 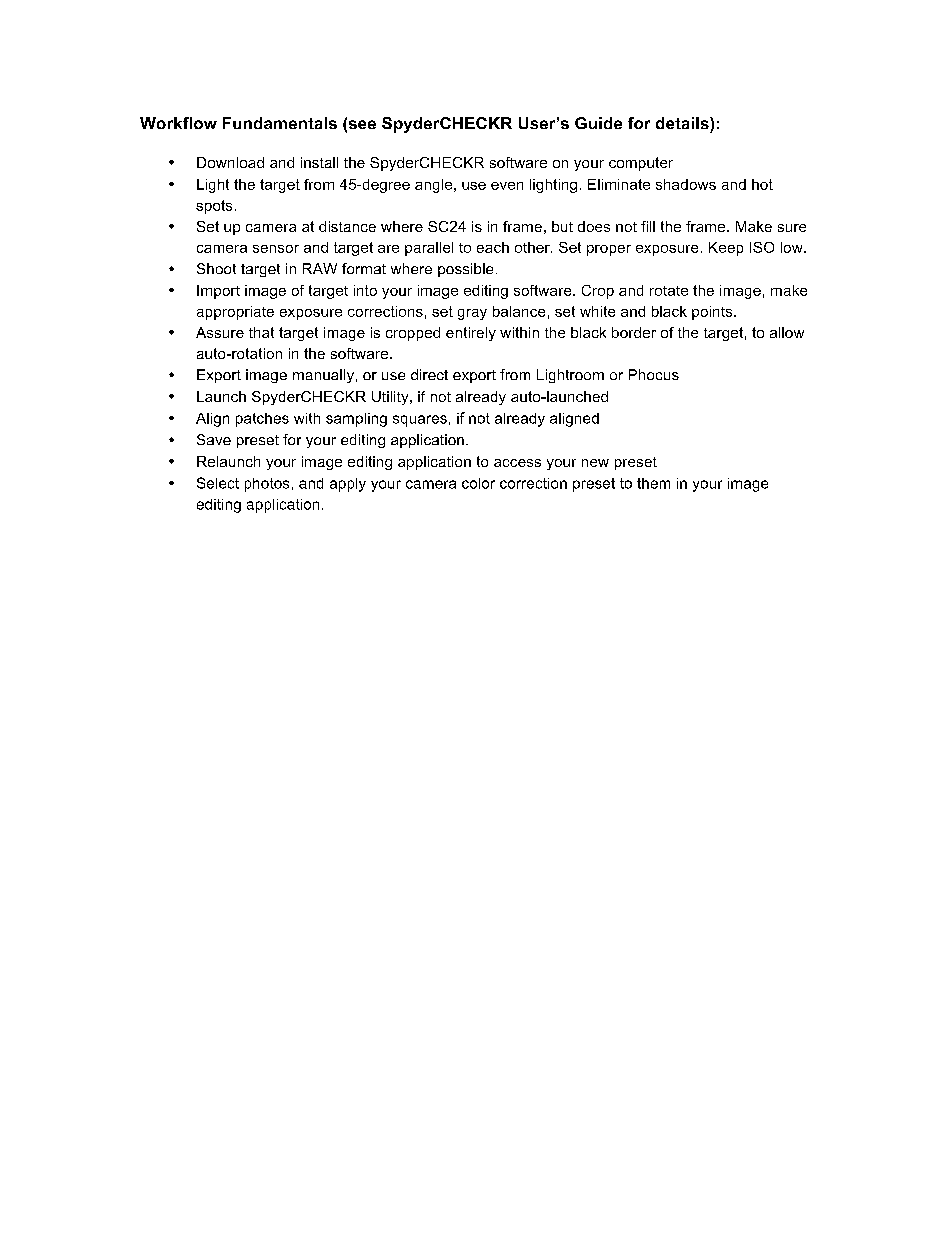 I want to click on them, so click(x=653, y=483).
